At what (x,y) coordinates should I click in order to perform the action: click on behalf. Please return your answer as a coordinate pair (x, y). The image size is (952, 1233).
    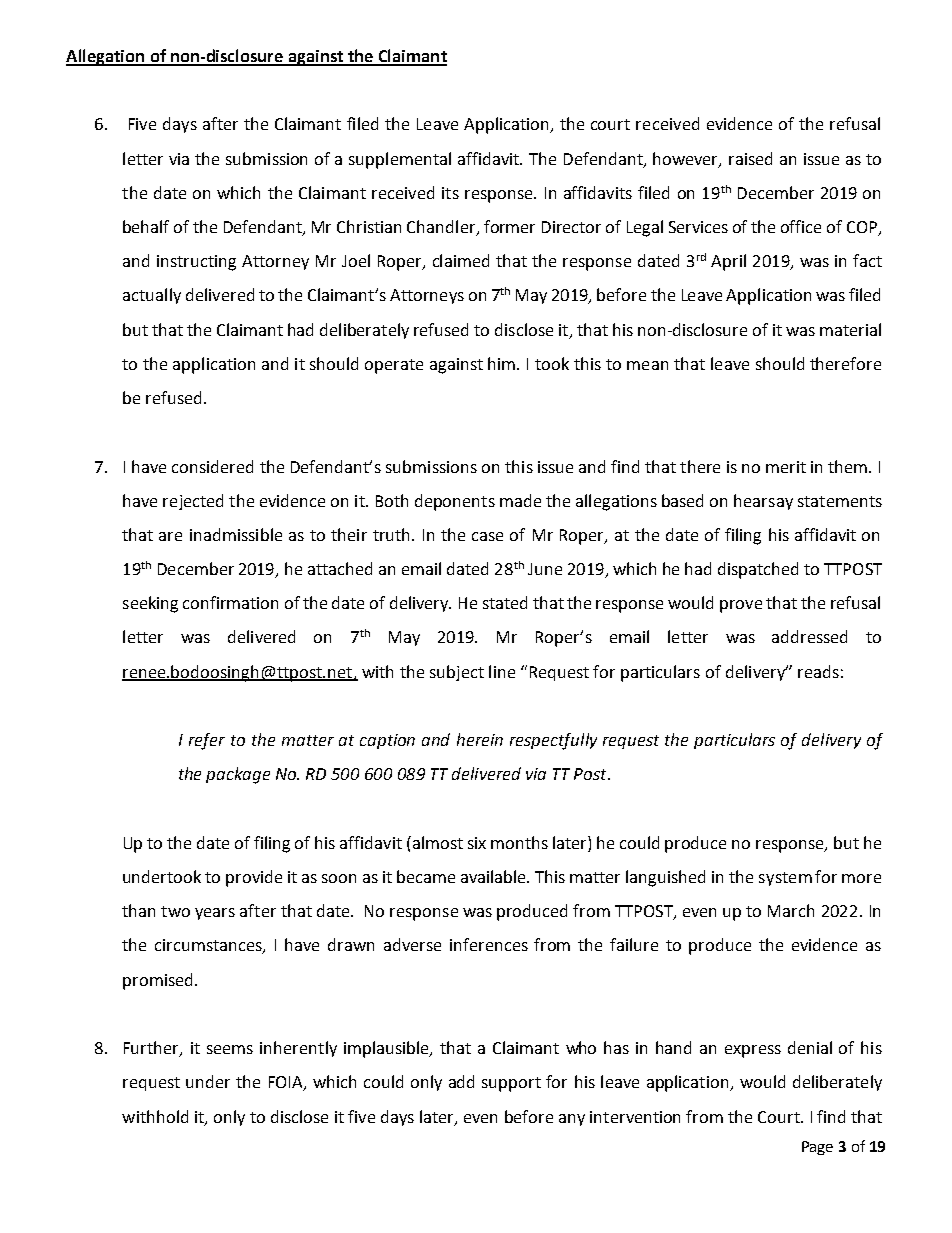
    Looking at the image, I should click on (146, 226).
